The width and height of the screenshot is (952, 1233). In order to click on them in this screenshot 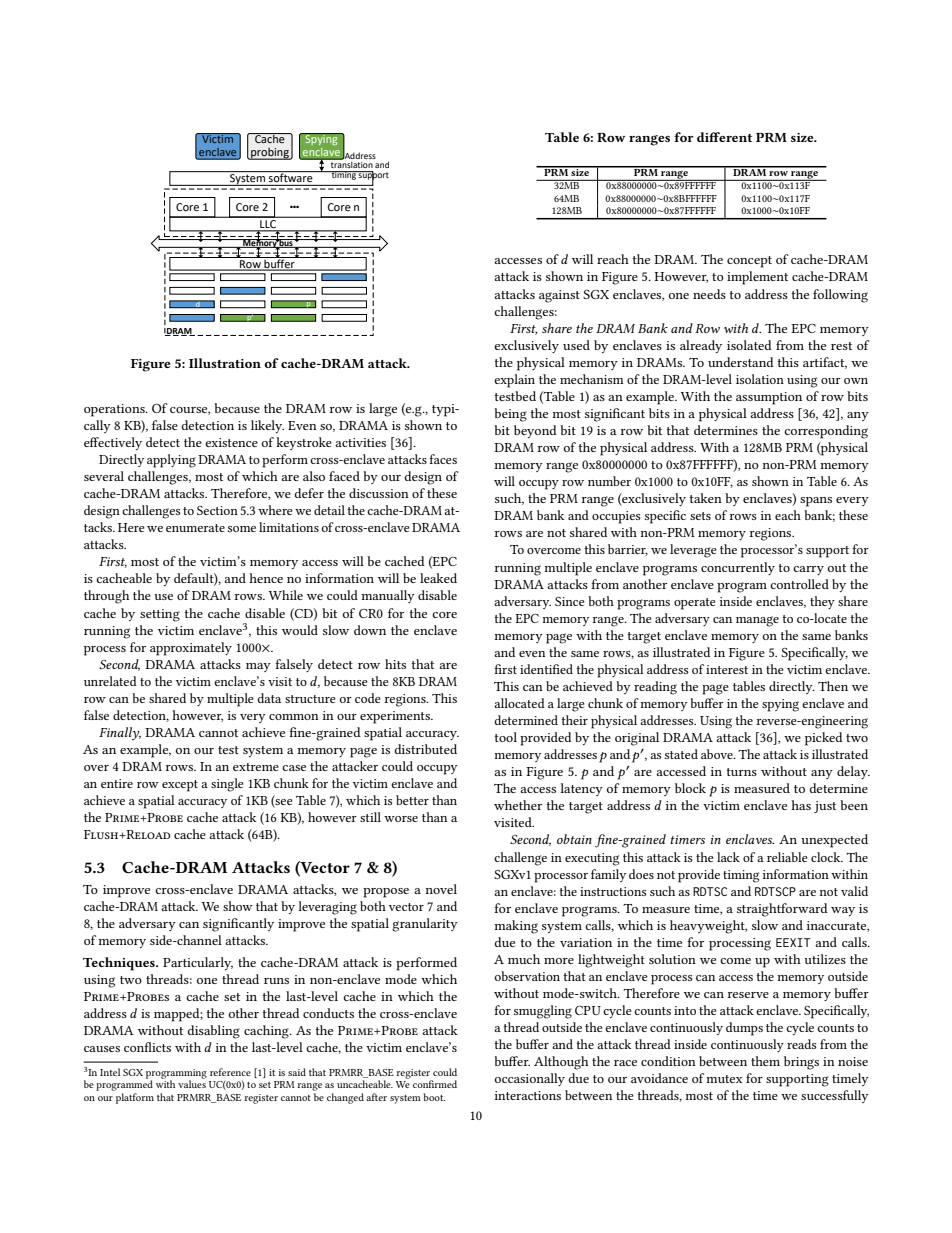, I will do `click(765, 1061)`.
